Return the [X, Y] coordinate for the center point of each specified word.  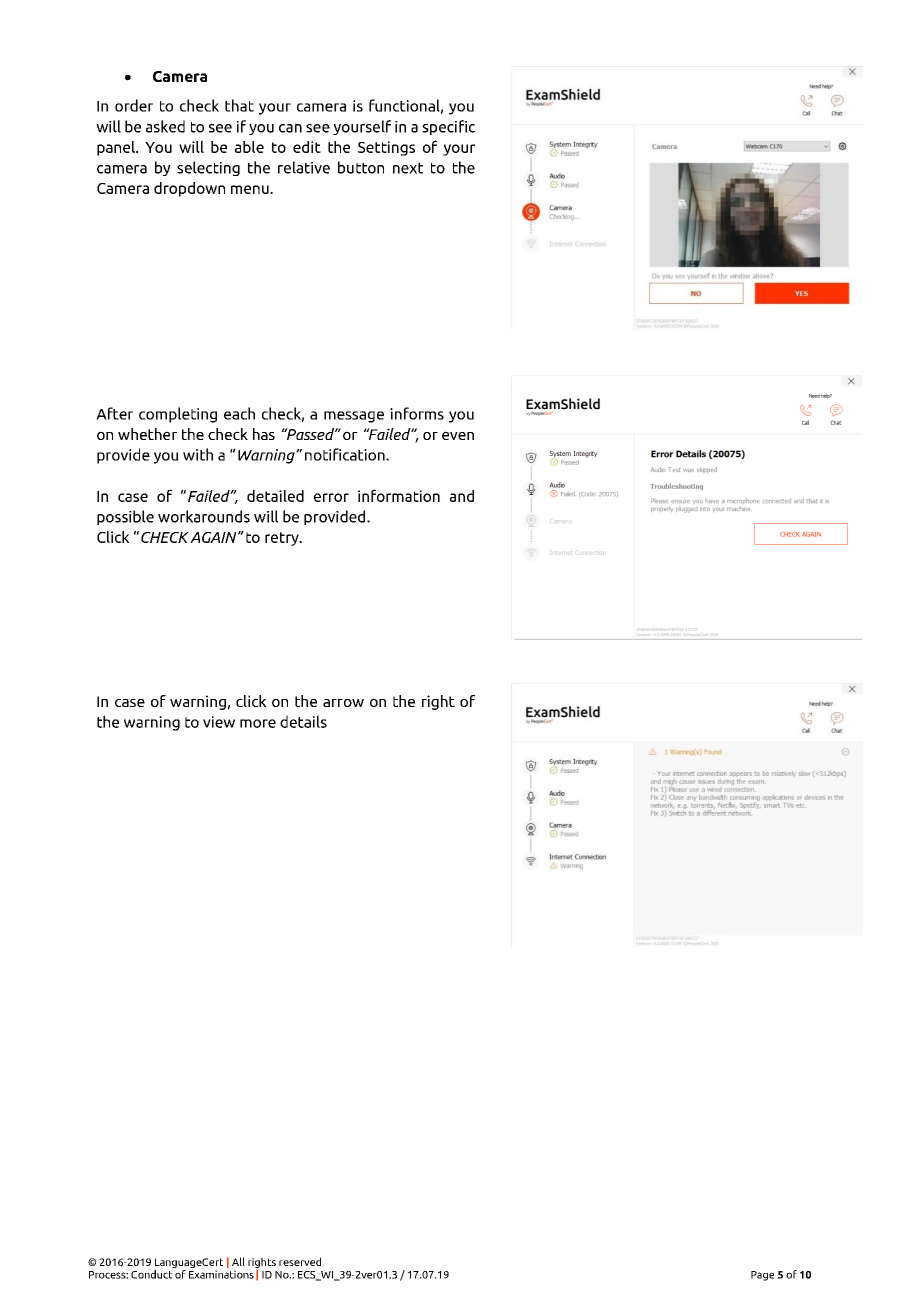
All [238, 1261]
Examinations [221, 1274]
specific [448, 127]
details [303, 721]
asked [165, 126]
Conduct [151, 1274]
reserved [300, 1261]
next [408, 168]
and [462, 496]
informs [417, 413]
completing [178, 415]
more [258, 723]
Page [762, 1276]
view [219, 722]
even [458, 435]
